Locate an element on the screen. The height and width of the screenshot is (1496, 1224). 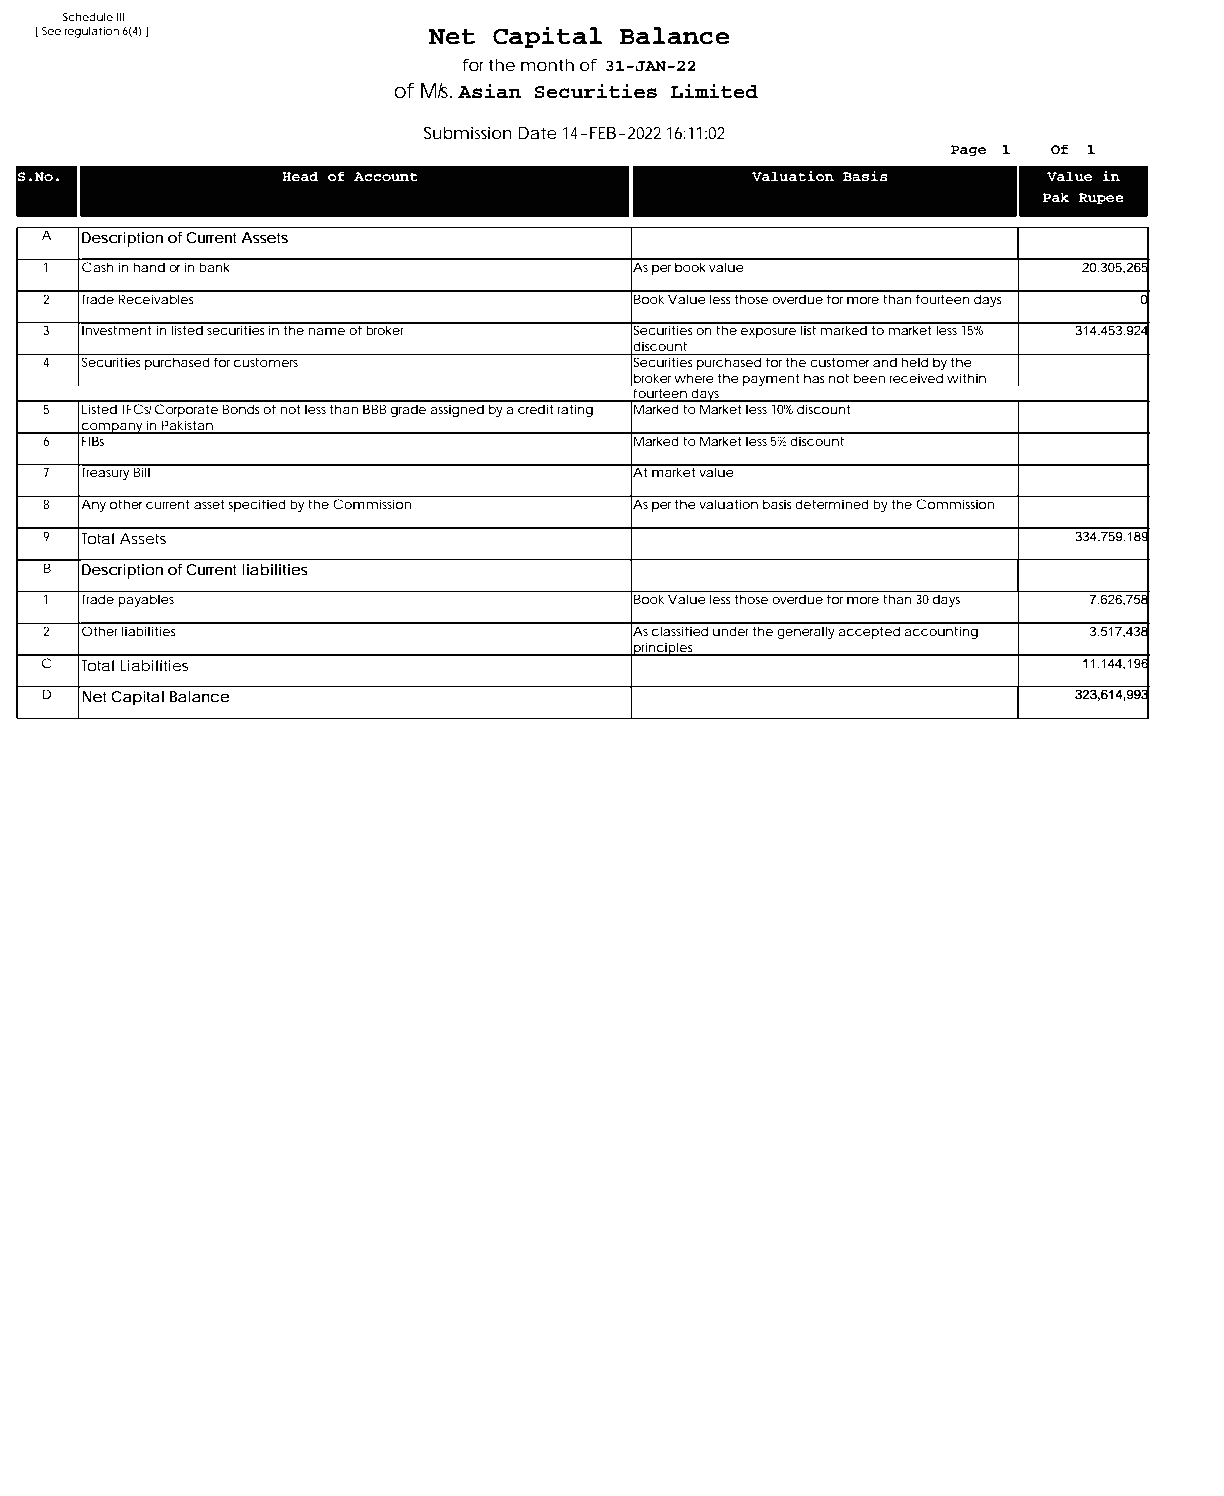
been is located at coordinates (869, 378).
